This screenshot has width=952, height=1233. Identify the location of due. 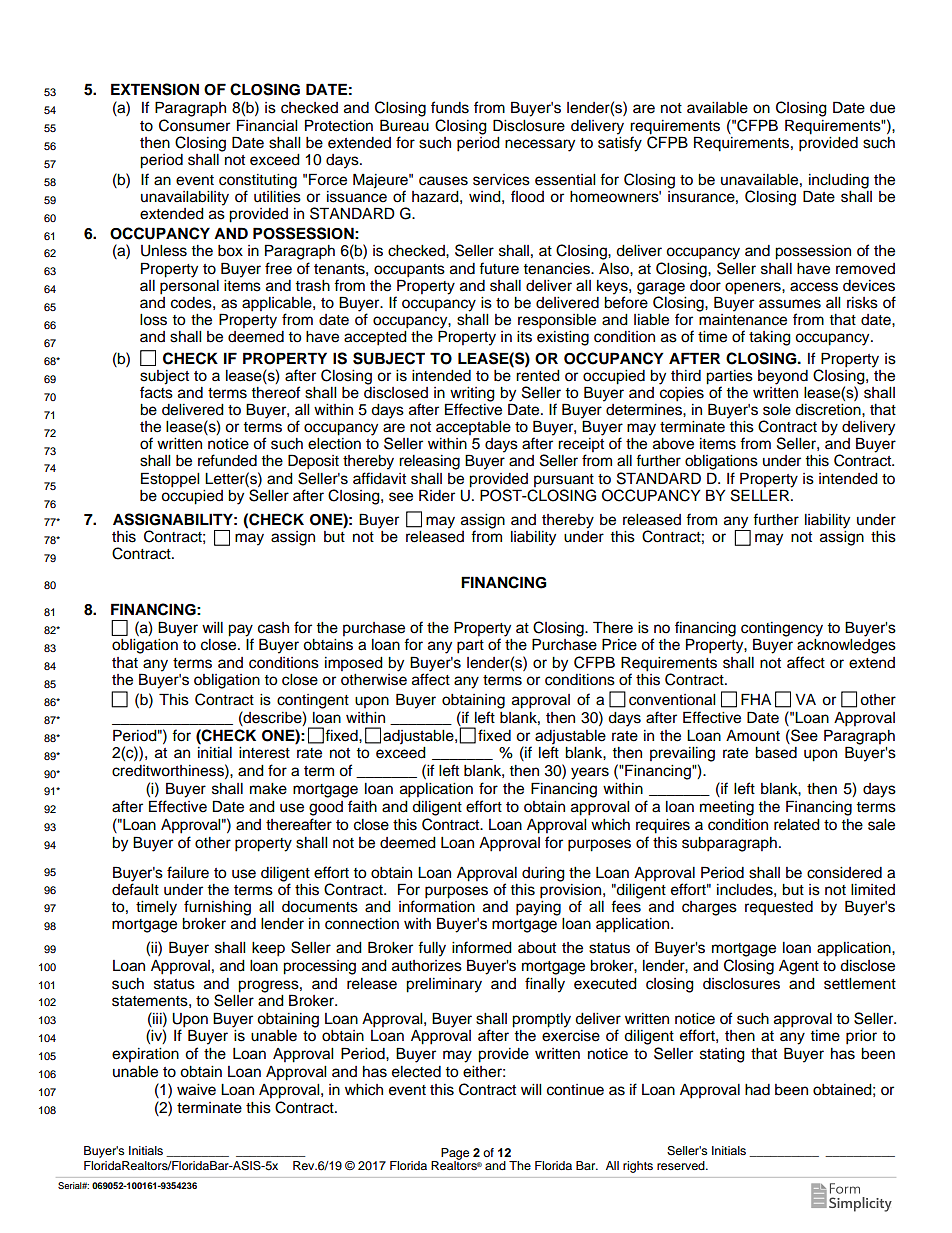
(882, 108).
